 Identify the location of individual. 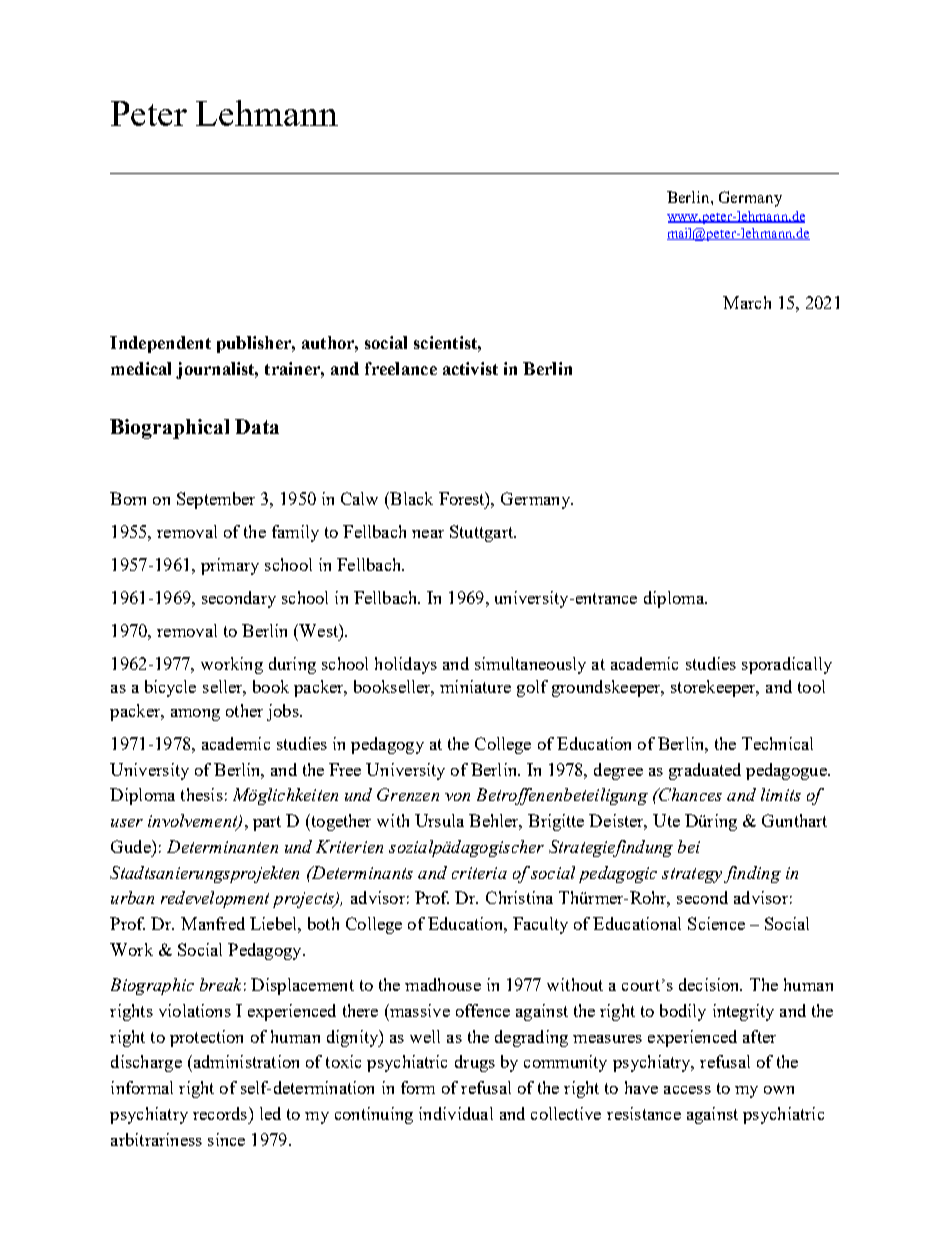
(456, 1113).
